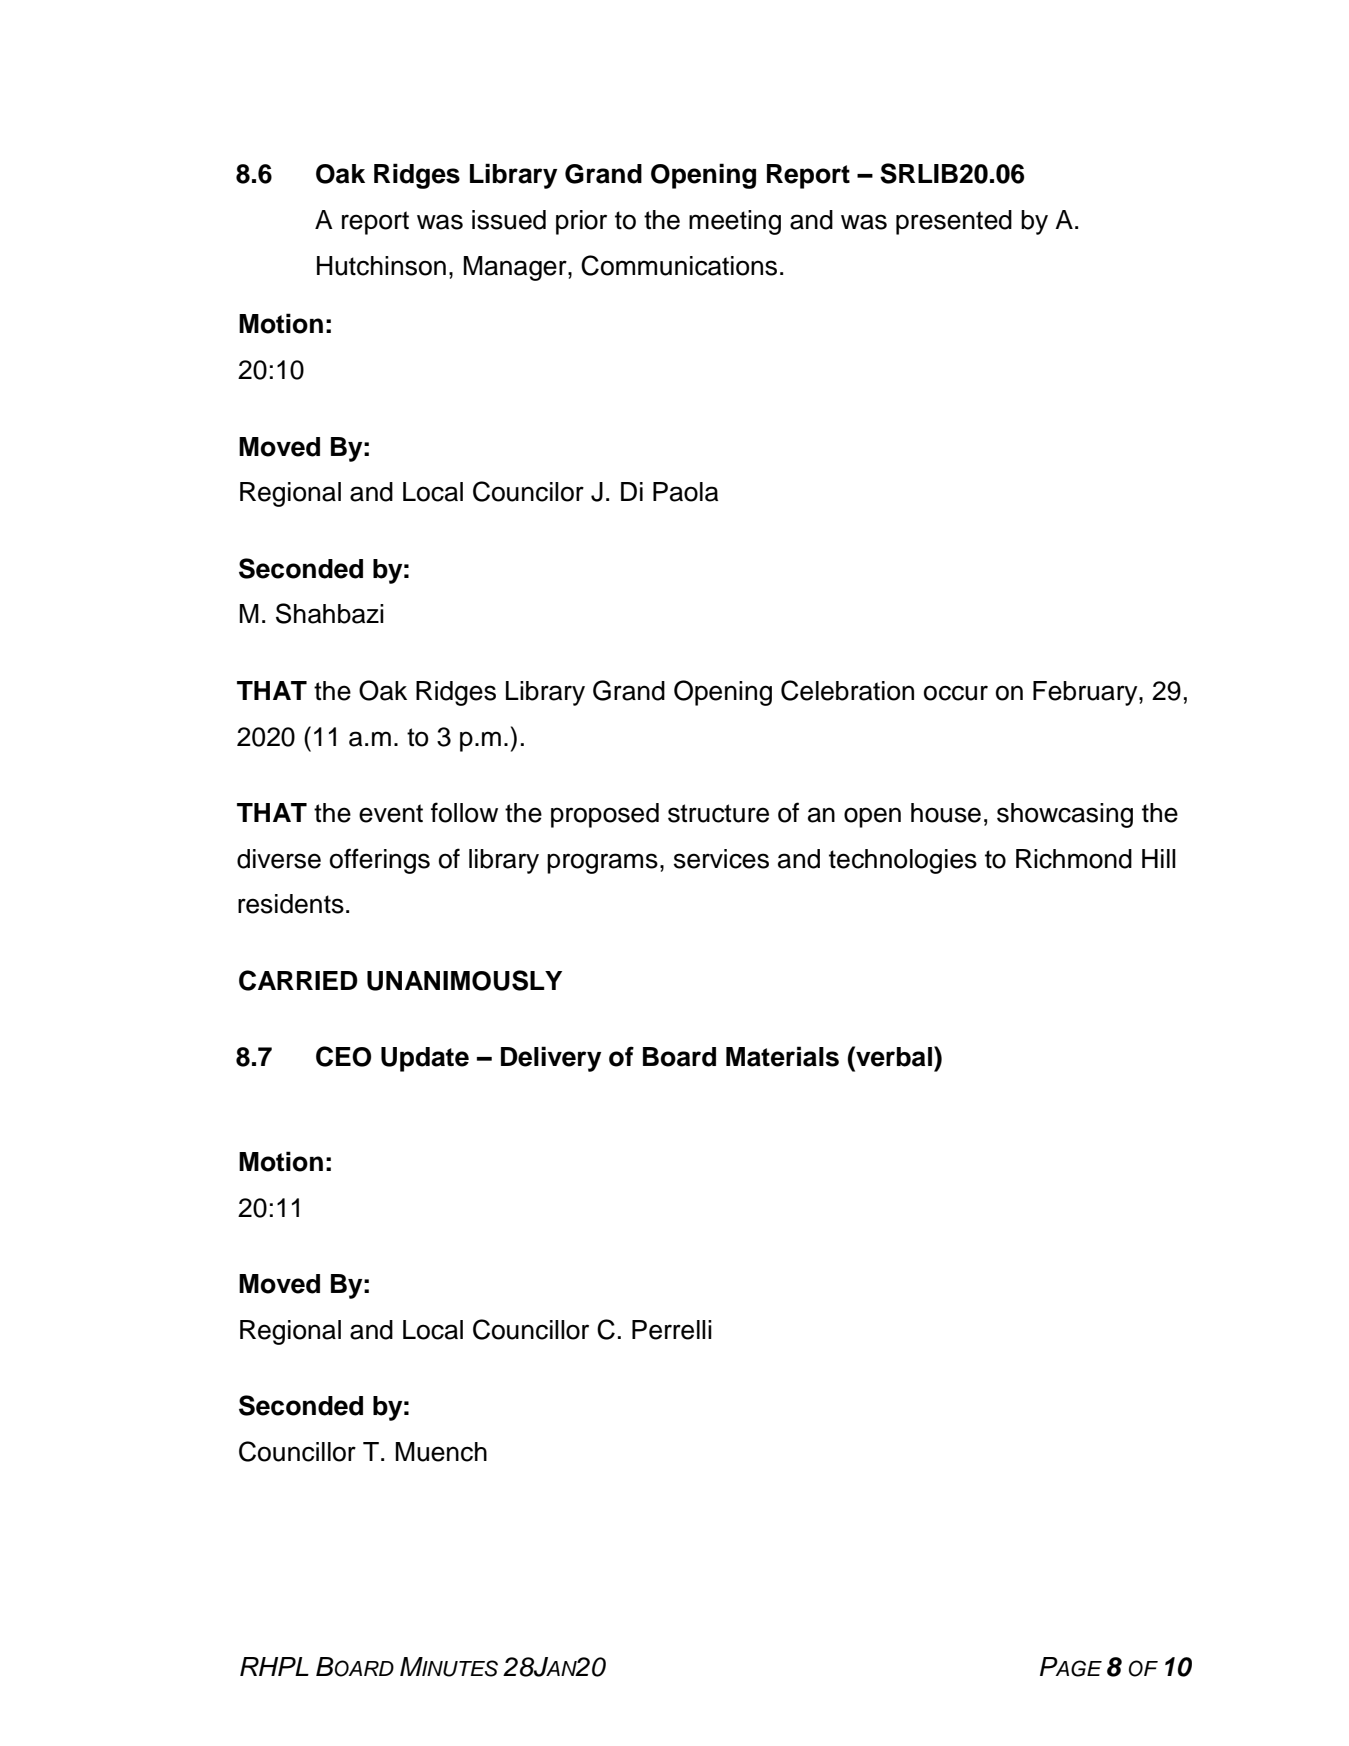 This page has height=1746, width=1349. What do you see at coordinates (343, 1056) in the page?
I see `CEO` at bounding box center [343, 1056].
